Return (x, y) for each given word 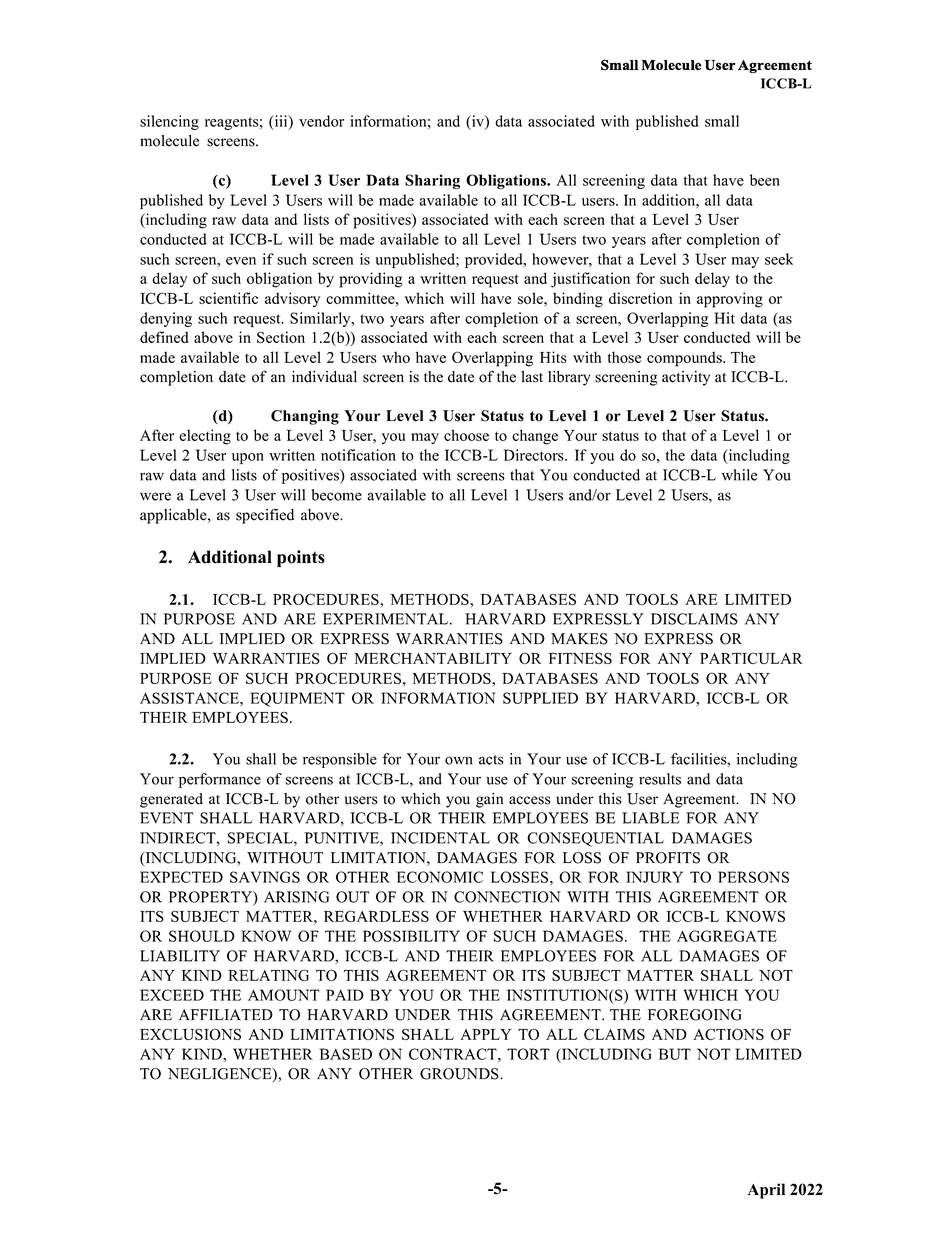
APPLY (486, 1034)
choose (466, 435)
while (739, 475)
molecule (169, 141)
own (459, 760)
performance (220, 780)
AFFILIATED (226, 1014)
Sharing (432, 181)
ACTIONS (728, 1034)
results (660, 779)
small (722, 121)
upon (248, 458)
